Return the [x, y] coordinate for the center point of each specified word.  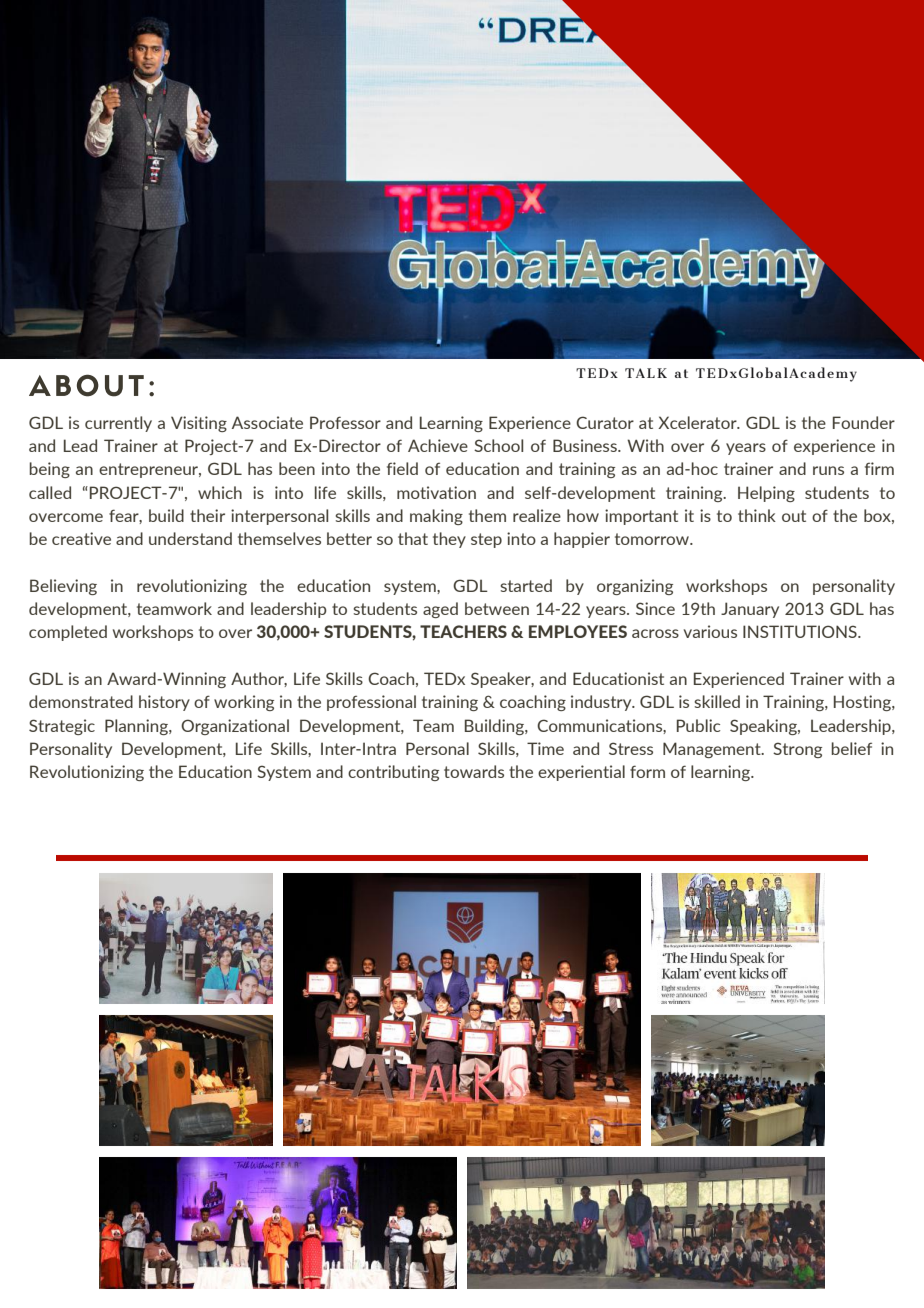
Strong [797, 750]
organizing [635, 587]
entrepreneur [150, 470]
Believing [63, 587]
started [526, 585]
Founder [864, 422]
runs [828, 470]
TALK [646, 373]
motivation [436, 492]
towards [474, 771]
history [164, 703]
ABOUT [86, 385]
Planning [137, 727]
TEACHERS [463, 631]
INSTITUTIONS [801, 631]
